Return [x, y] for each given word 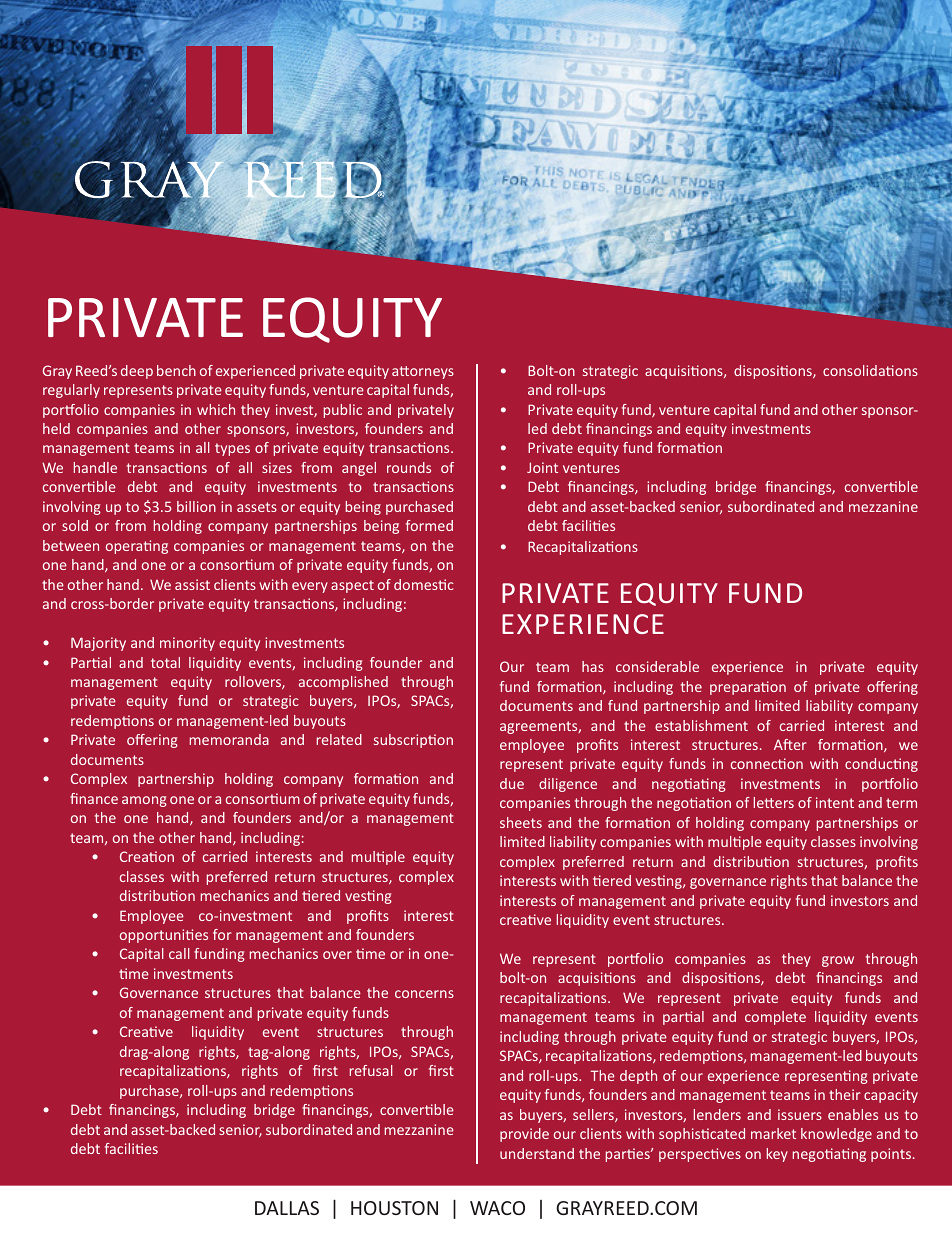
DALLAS [287, 1208]
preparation [748, 688]
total [165, 662]
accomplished [343, 683]
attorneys [423, 372]
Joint [542, 467]
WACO [497, 1208]
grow [838, 961]
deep [137, 372]
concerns [424, 994]
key [777, 1155]
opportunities [164, 936]
